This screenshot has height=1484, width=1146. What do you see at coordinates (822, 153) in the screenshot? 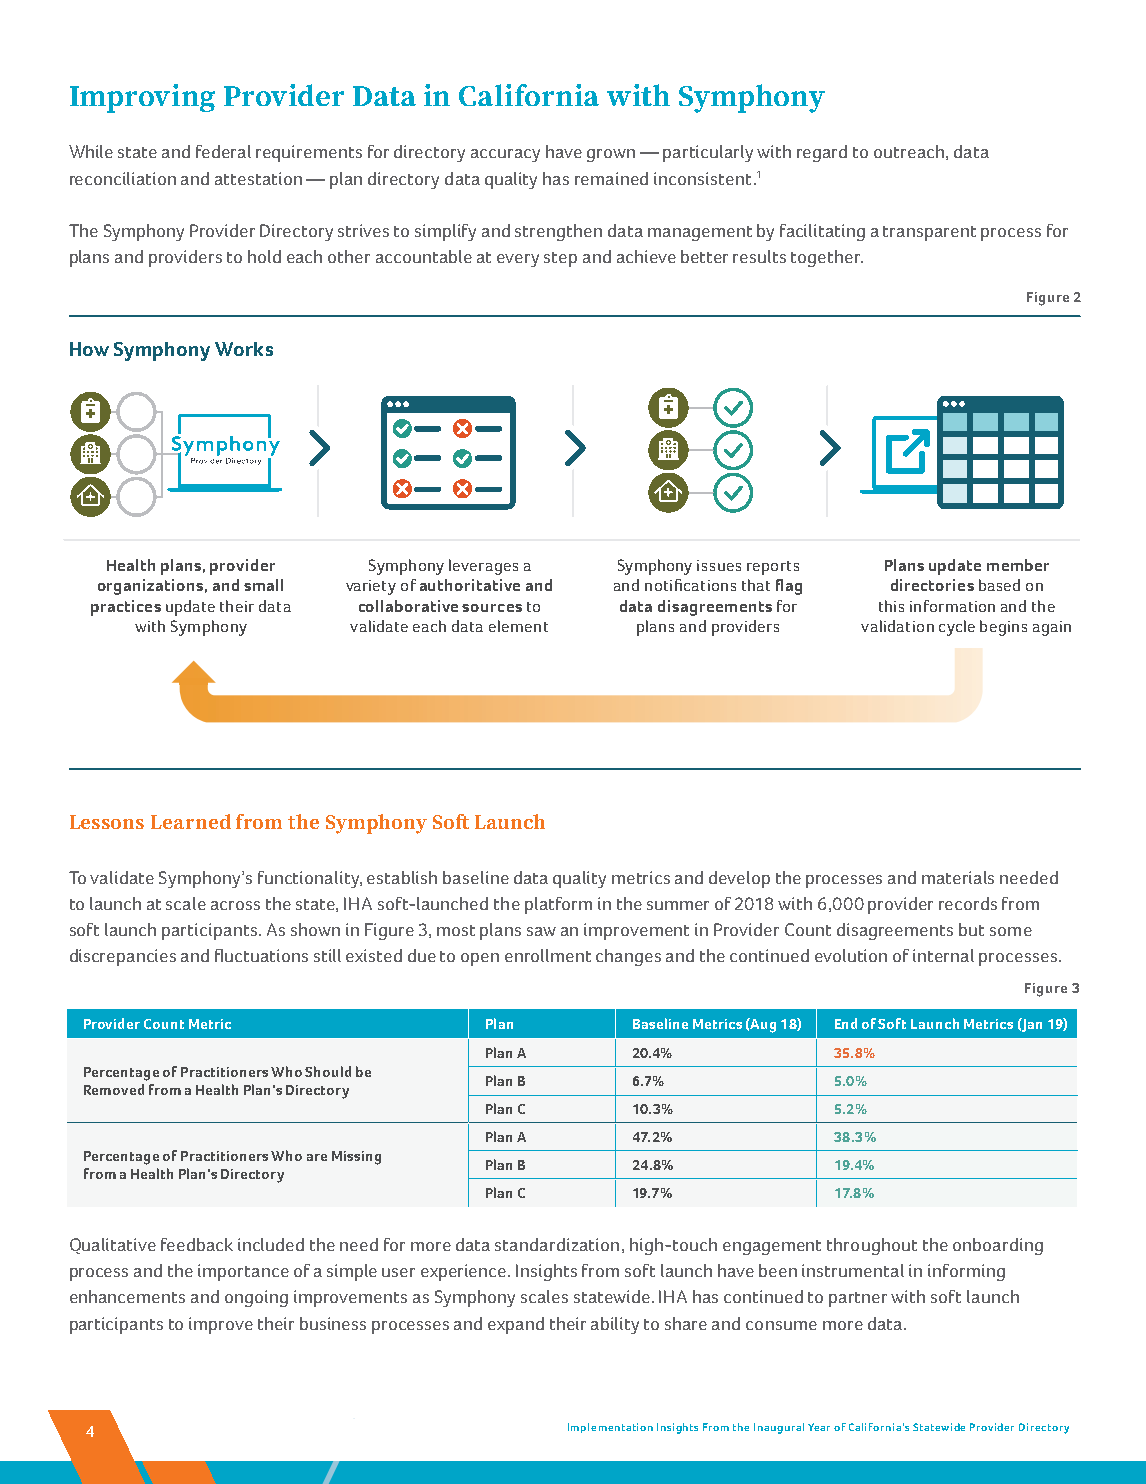
I see `regard` at bounding box center [822, 153].
